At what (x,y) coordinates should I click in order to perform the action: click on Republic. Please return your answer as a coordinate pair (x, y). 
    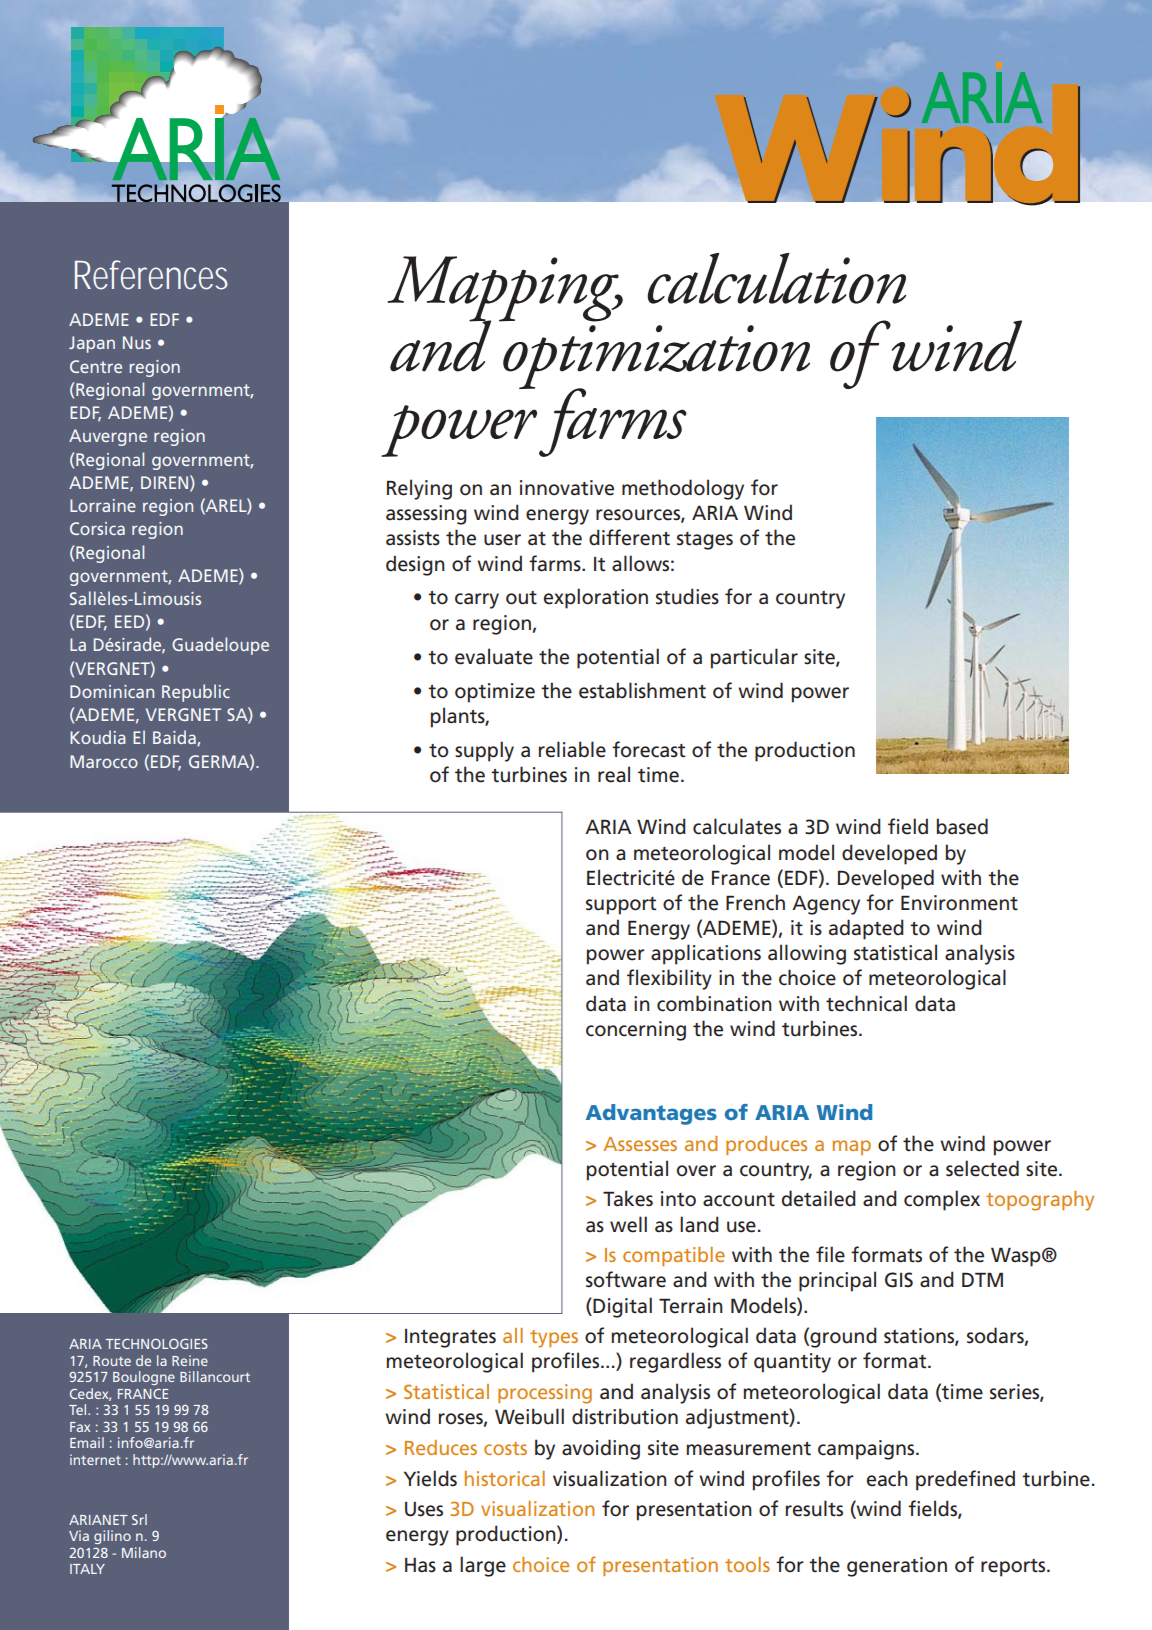
    Looking at the image, I should click on (196, 693).
